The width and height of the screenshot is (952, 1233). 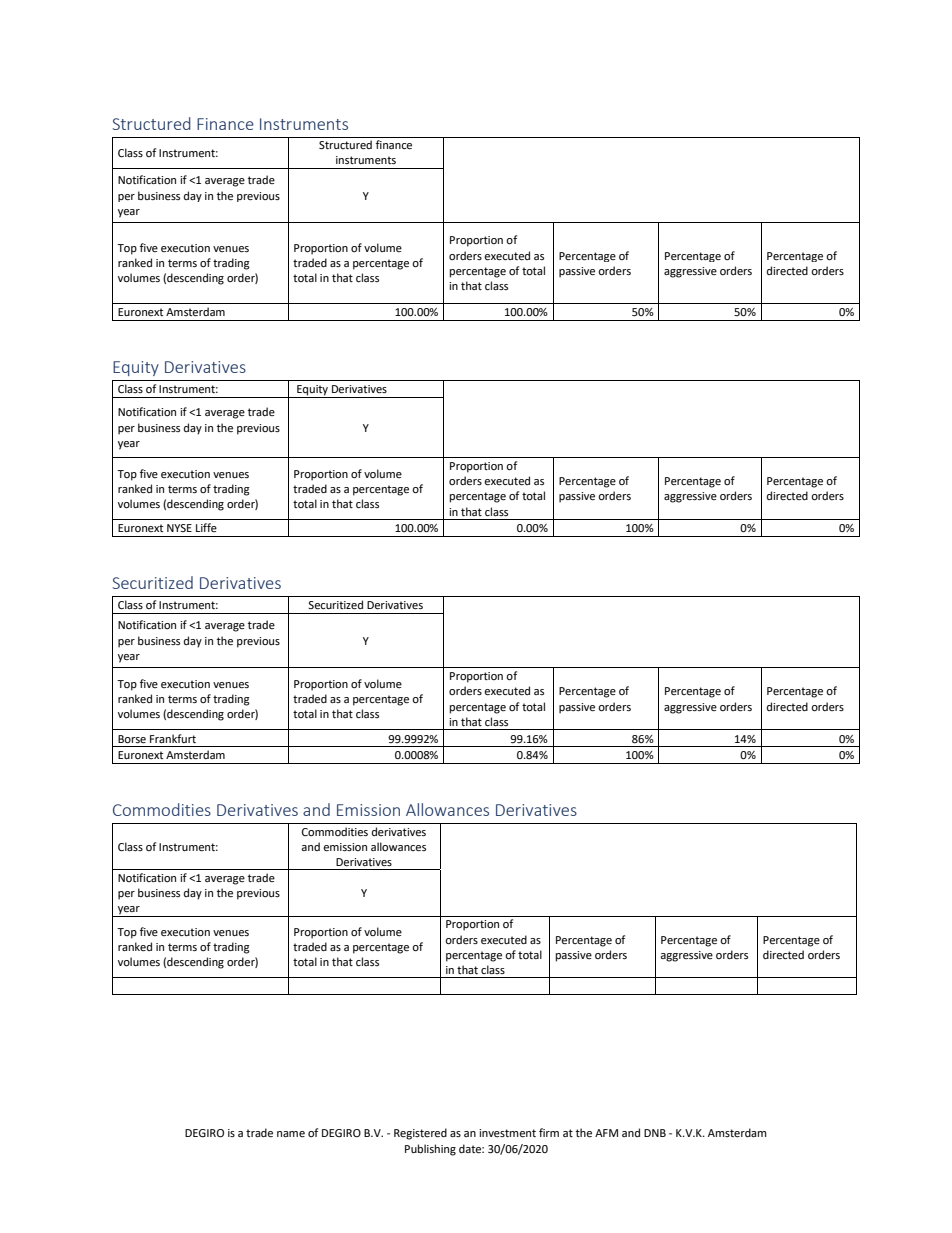 What do you see at coordinates (507, 1133) in the screenshot?
I see `investment` at bounding box center [507, 1133].
